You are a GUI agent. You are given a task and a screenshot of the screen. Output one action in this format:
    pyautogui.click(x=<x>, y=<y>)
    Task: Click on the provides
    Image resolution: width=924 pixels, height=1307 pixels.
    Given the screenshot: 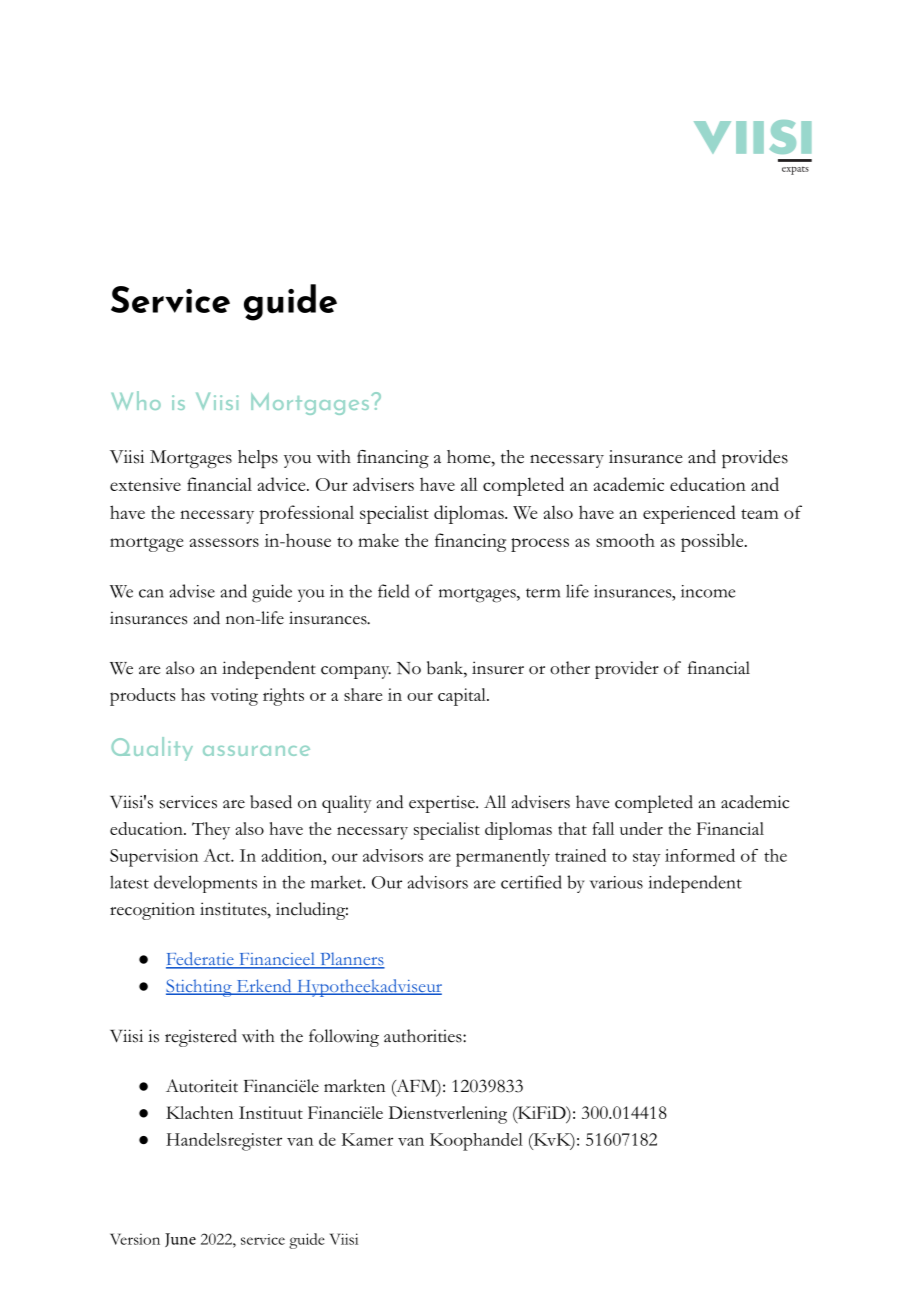 What is the action you would take?
    pyautogui.click(x=755, y=458)
